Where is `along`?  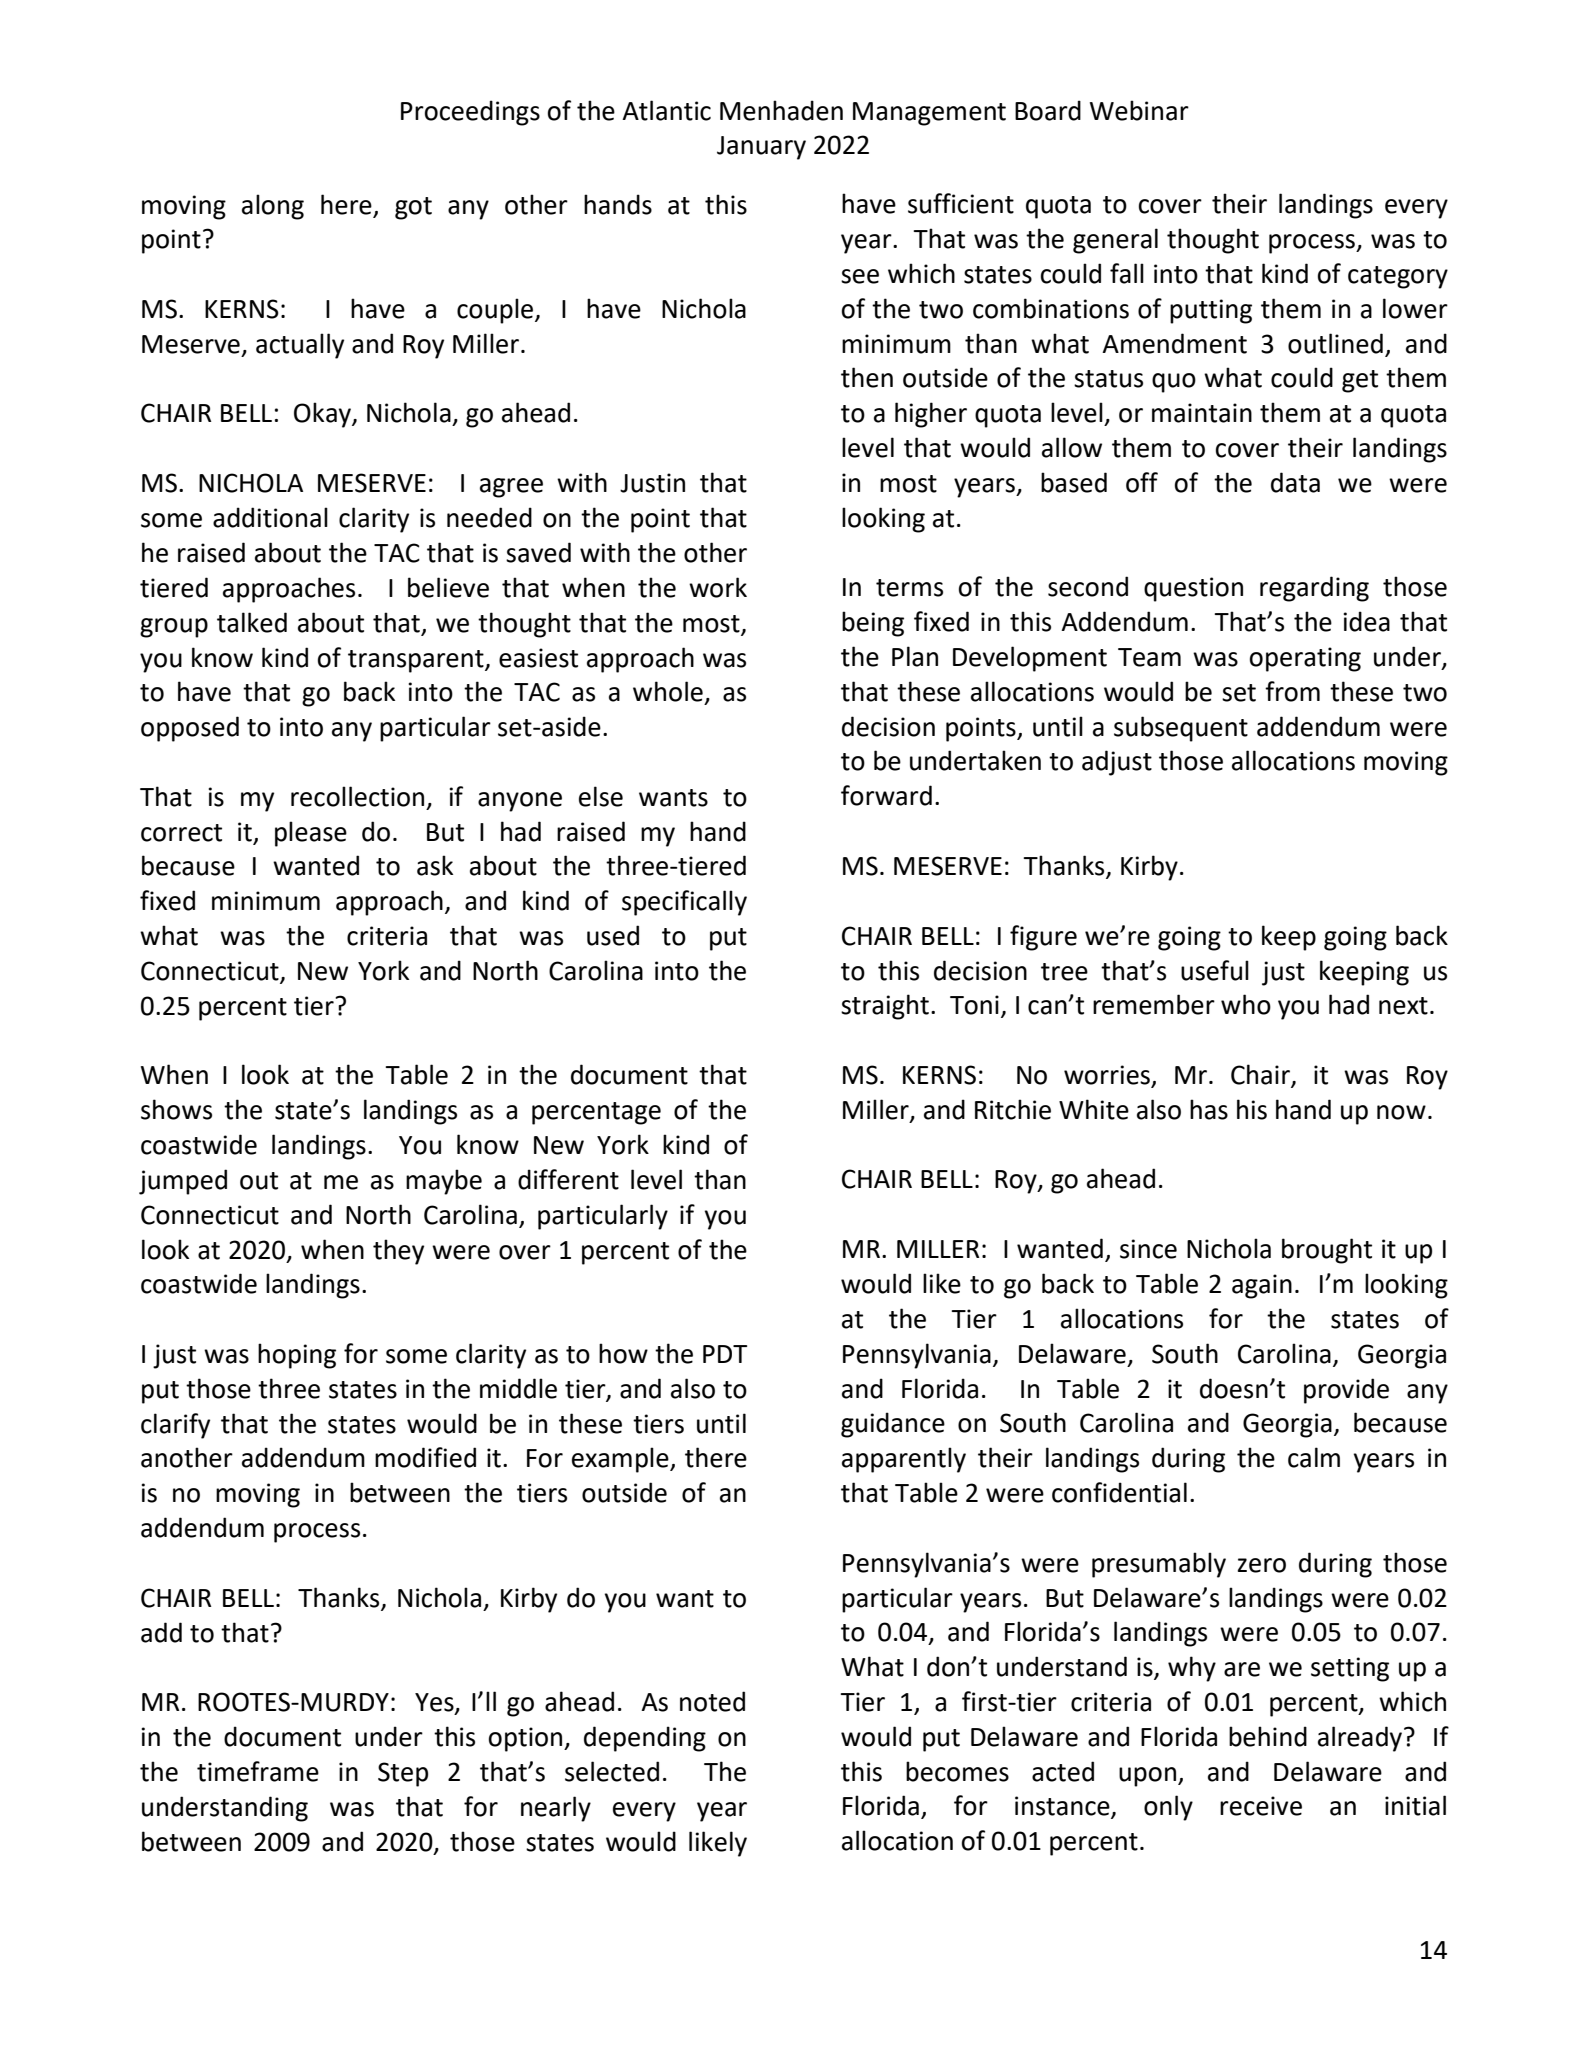
along is located at coordinates (273, 207).
